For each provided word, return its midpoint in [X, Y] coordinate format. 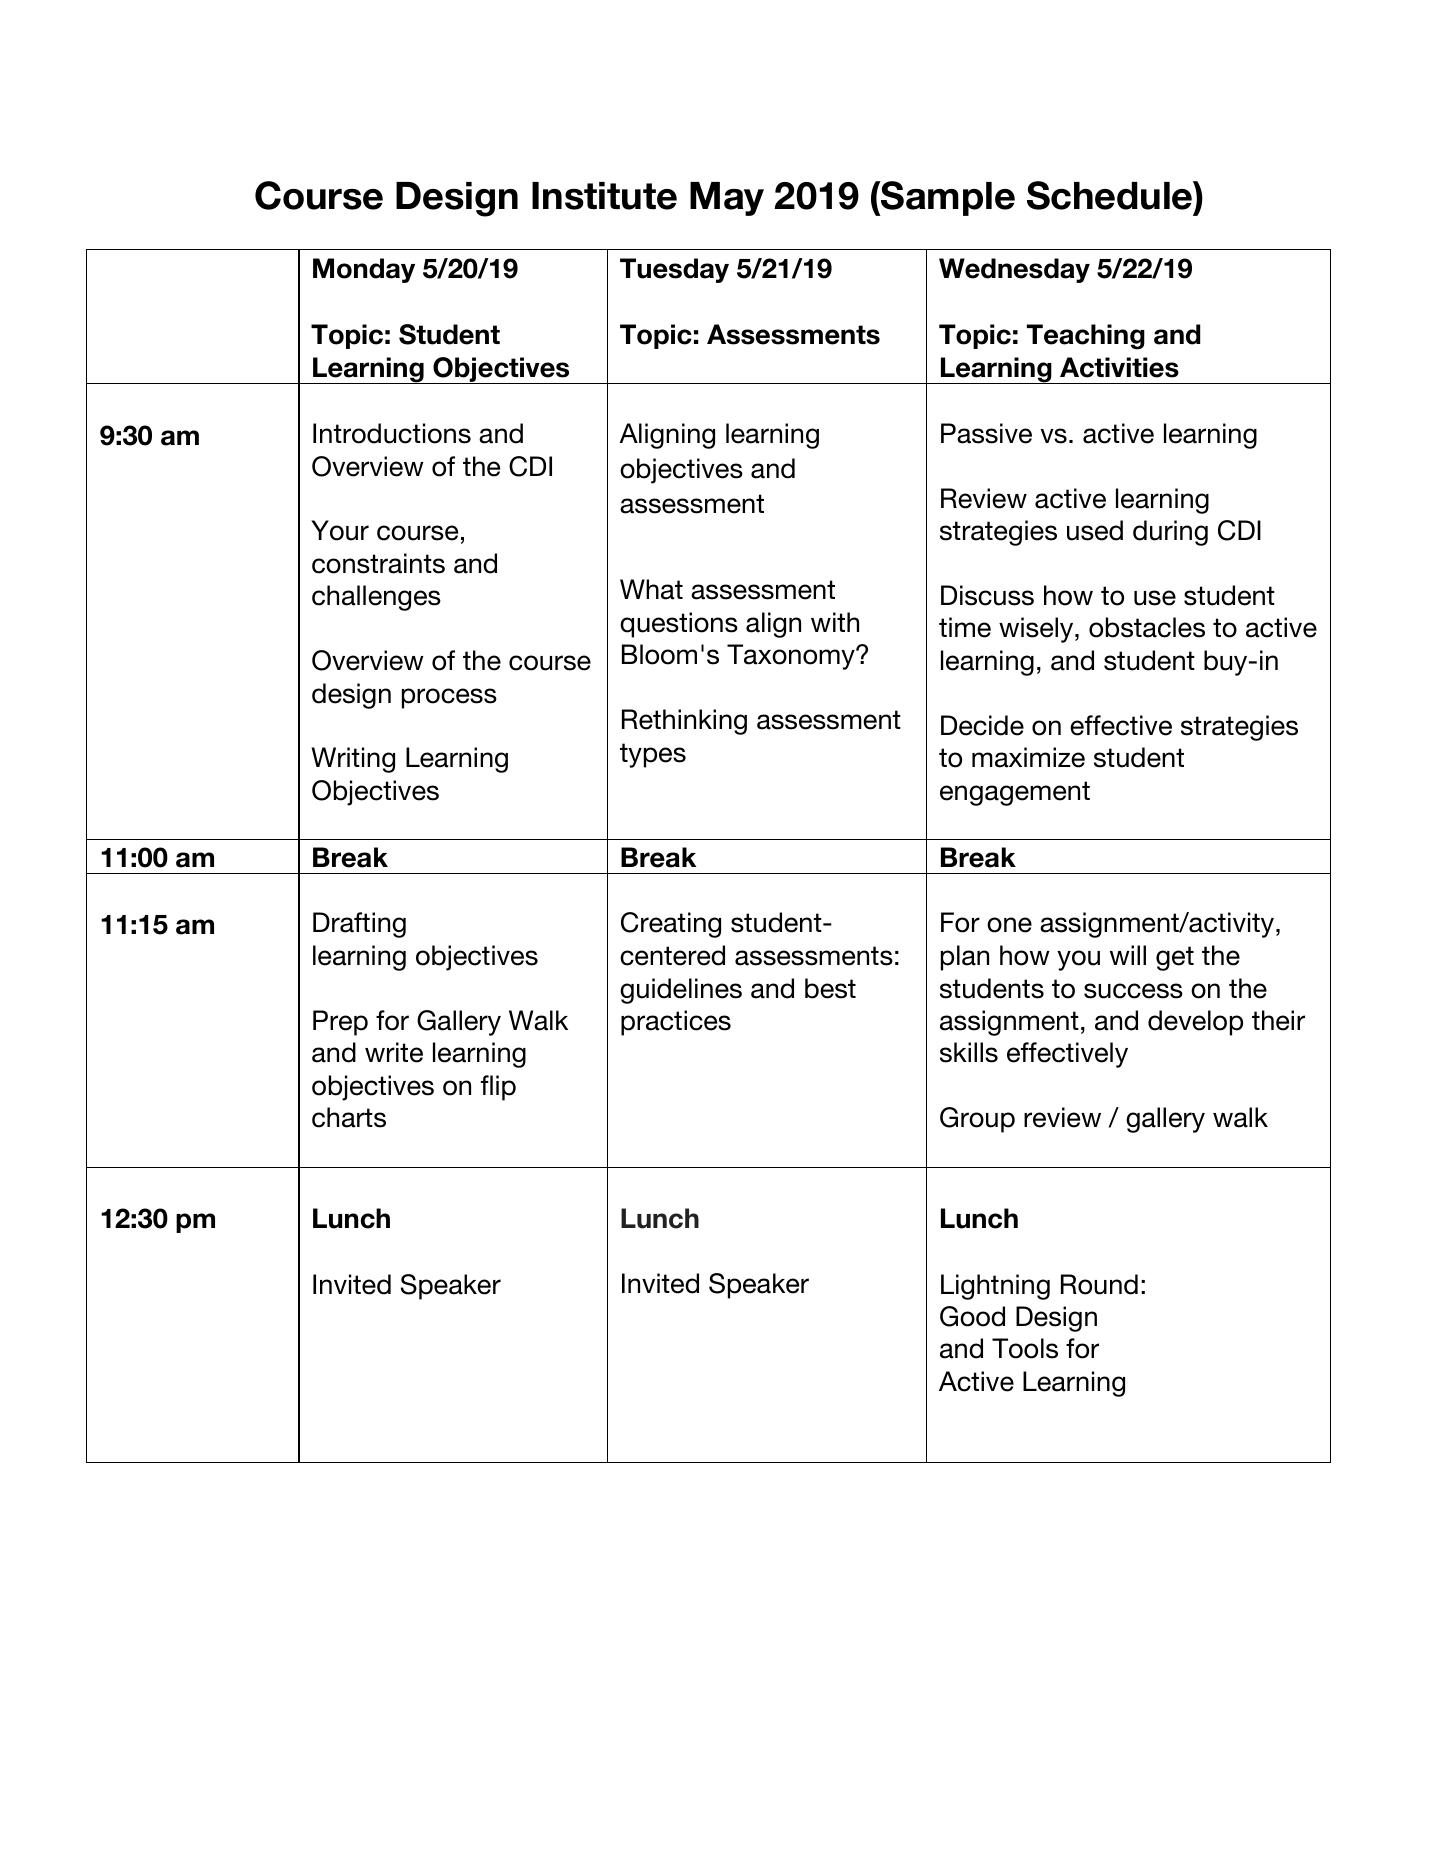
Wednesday [1014, 270]
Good [972, 1316]
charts [349, 1117]
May [727, 199]
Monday [364, 270]
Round [1099, 1284]
